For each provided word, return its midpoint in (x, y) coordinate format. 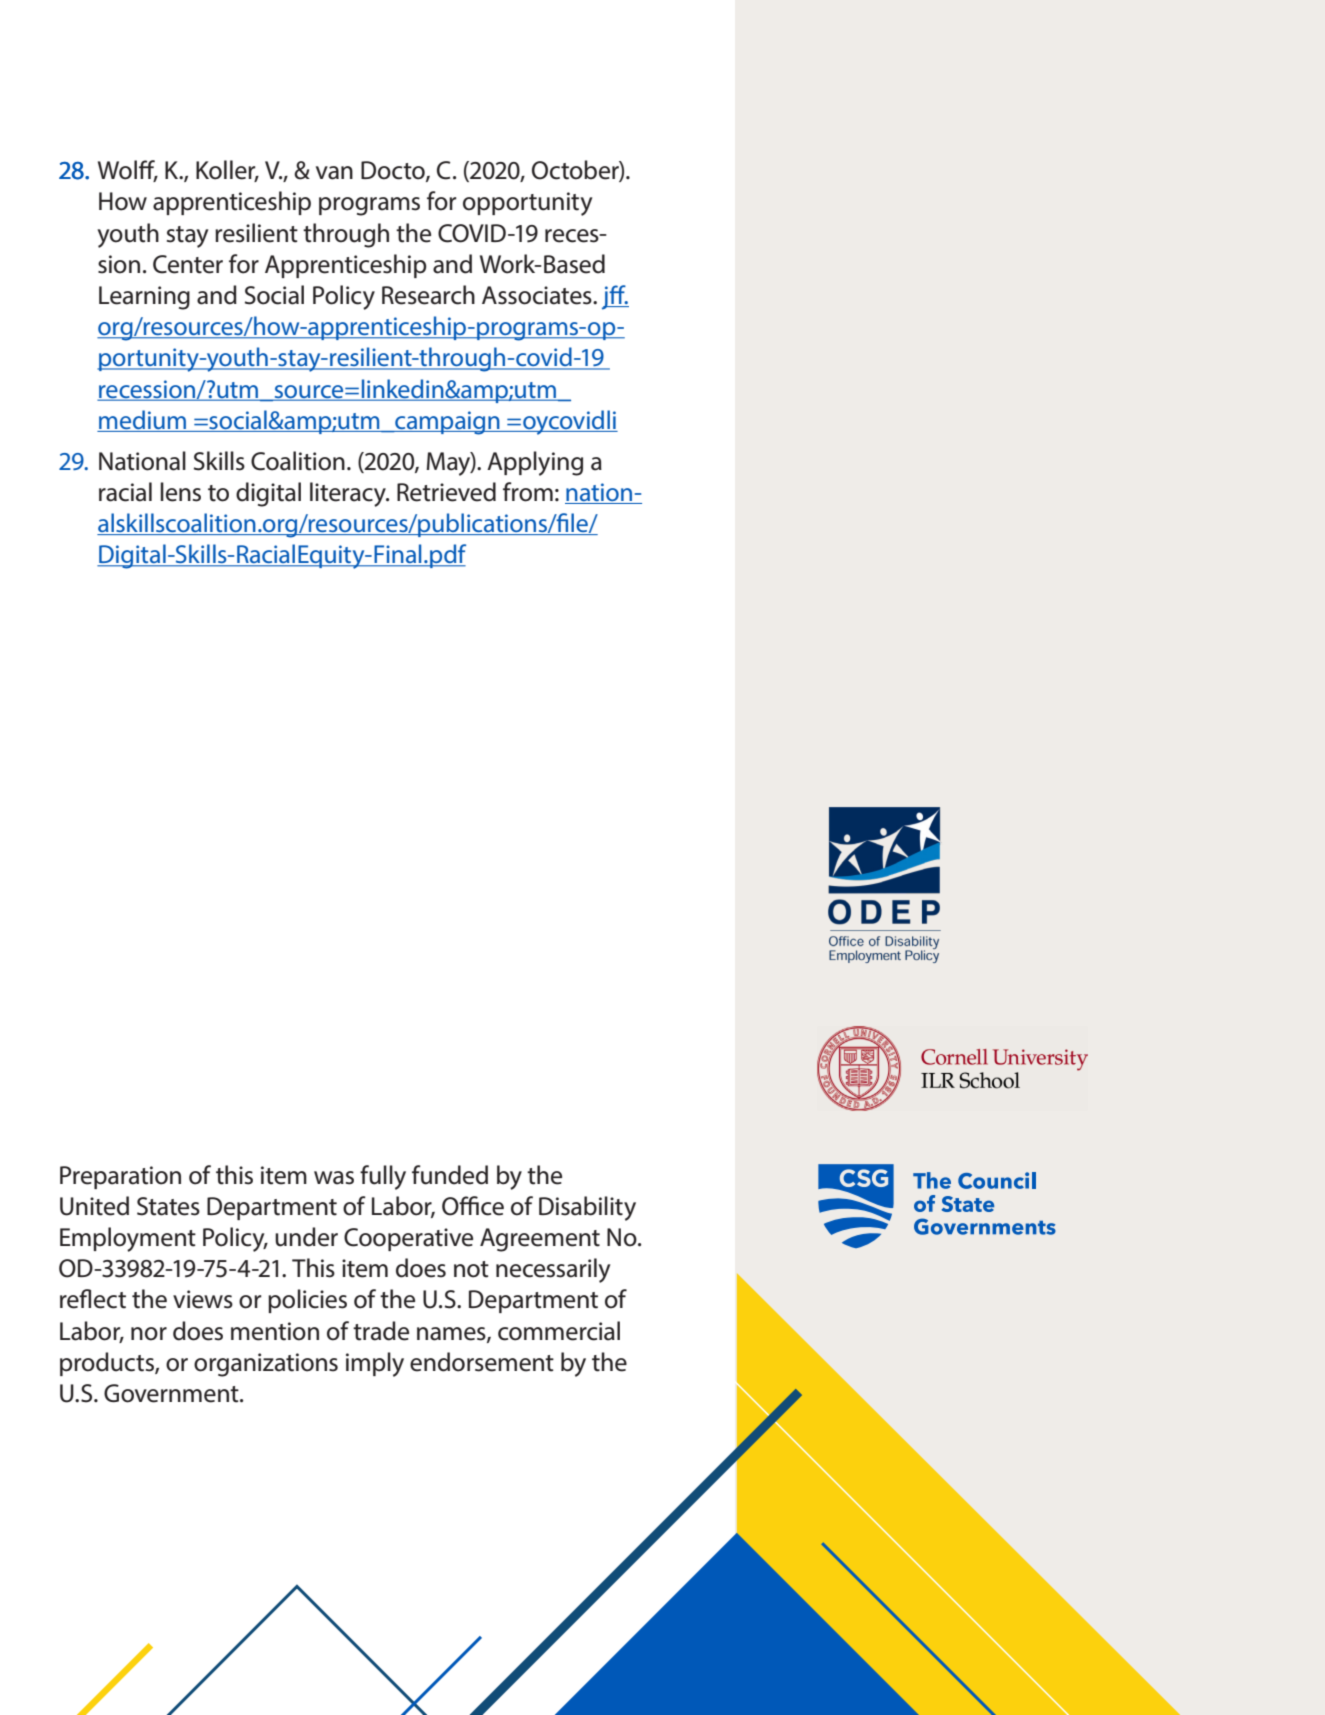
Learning (144, 298)
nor (149, 1334)
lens (180, 492)
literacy (349, 494)
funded (450, 1175)
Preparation (120, 1177)
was (334, 1178)
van (334, 173)
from (528, 492)
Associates (538, 295)
